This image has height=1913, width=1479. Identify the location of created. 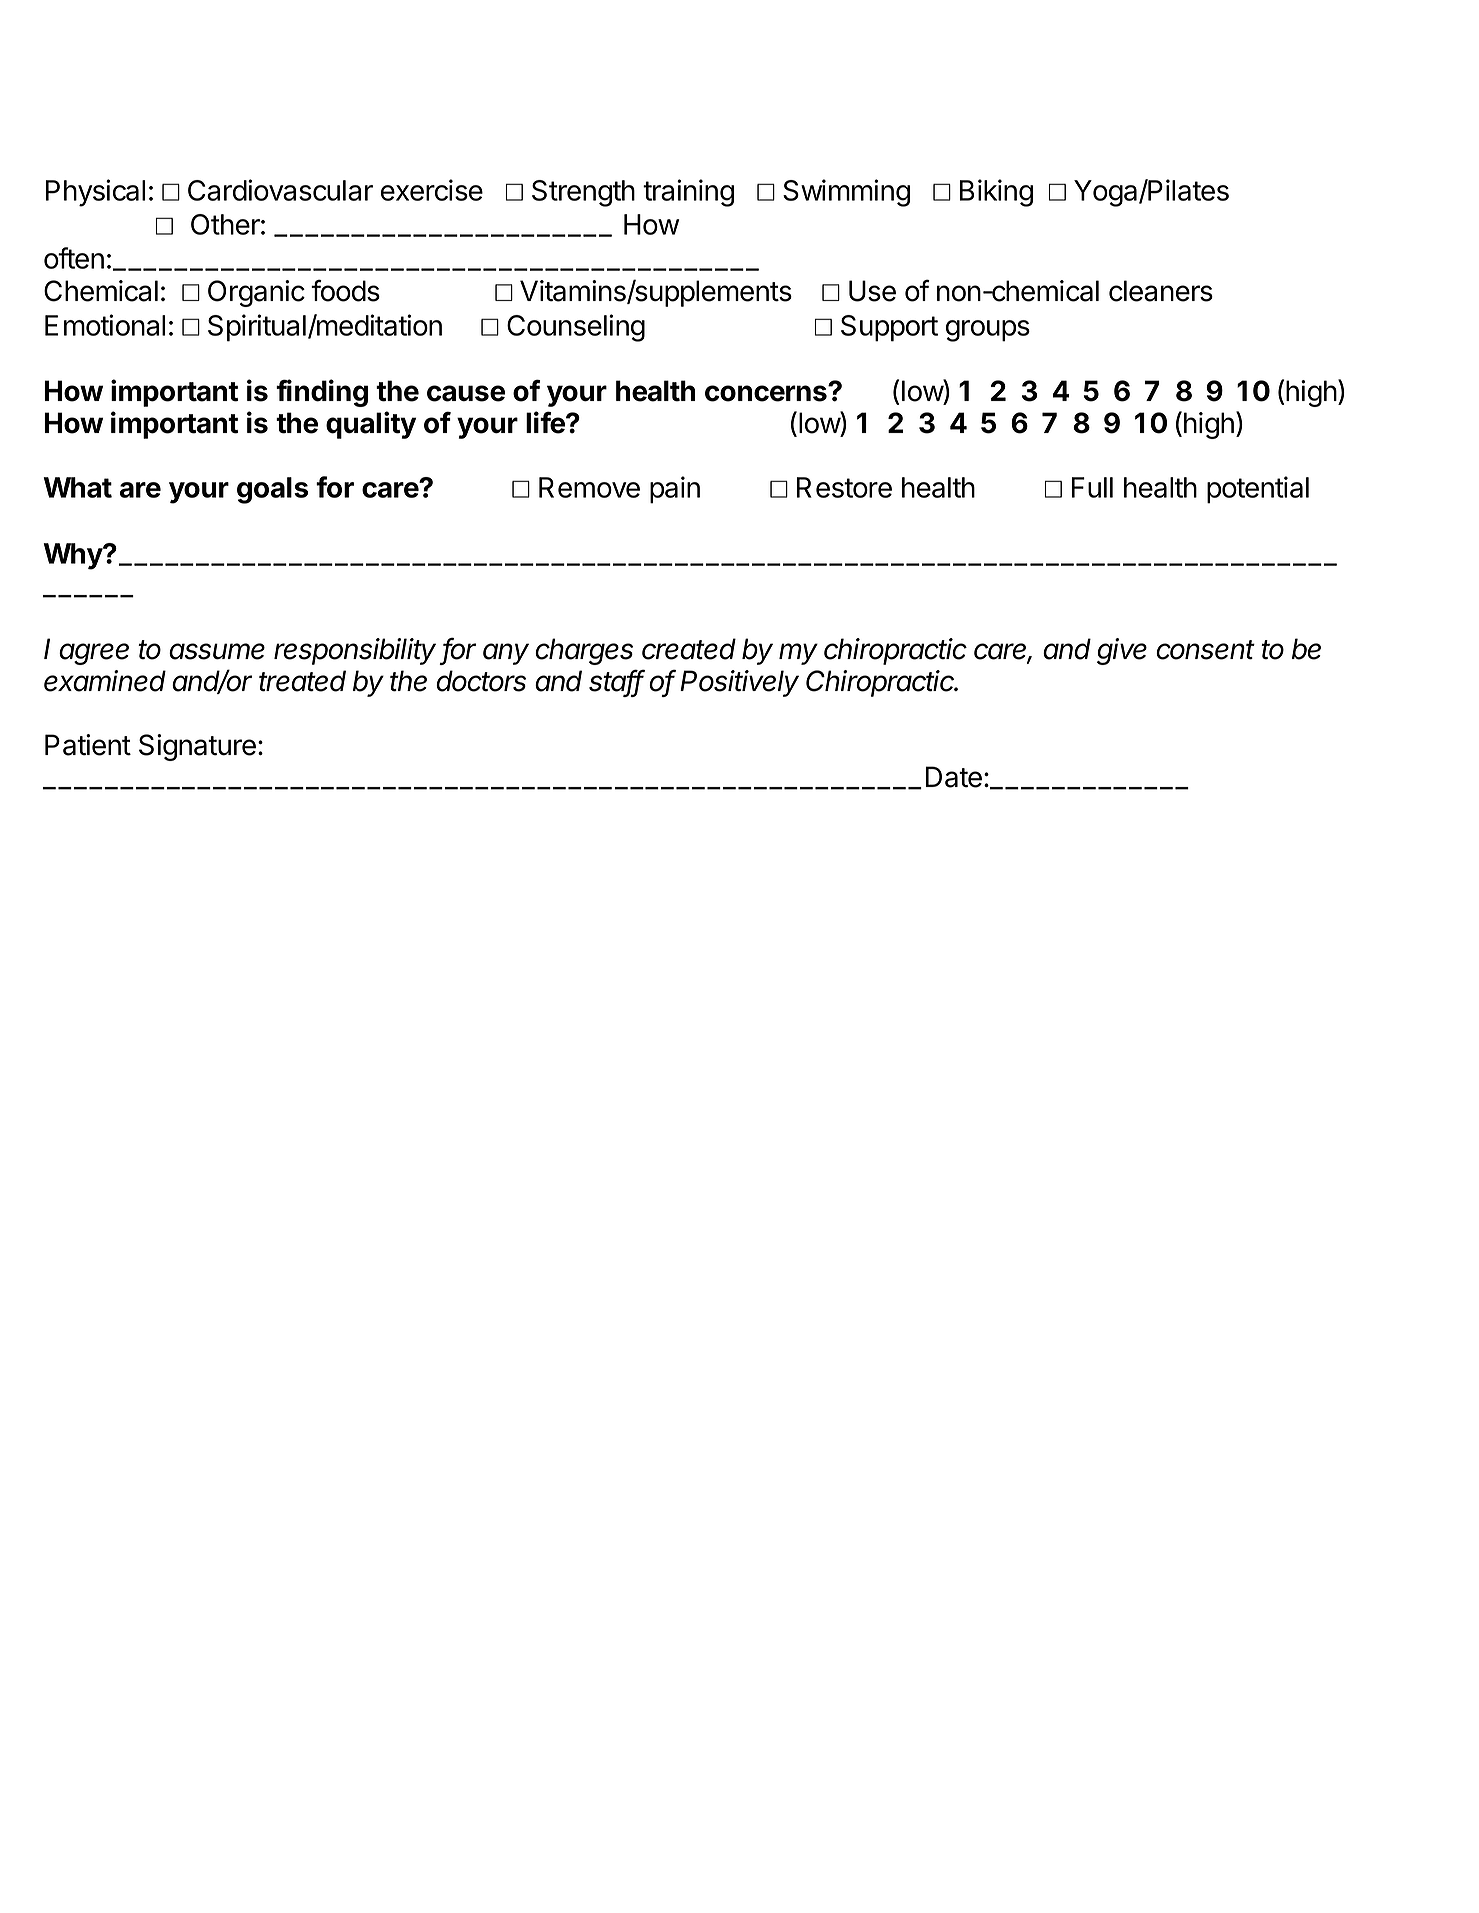
(689, 649).
